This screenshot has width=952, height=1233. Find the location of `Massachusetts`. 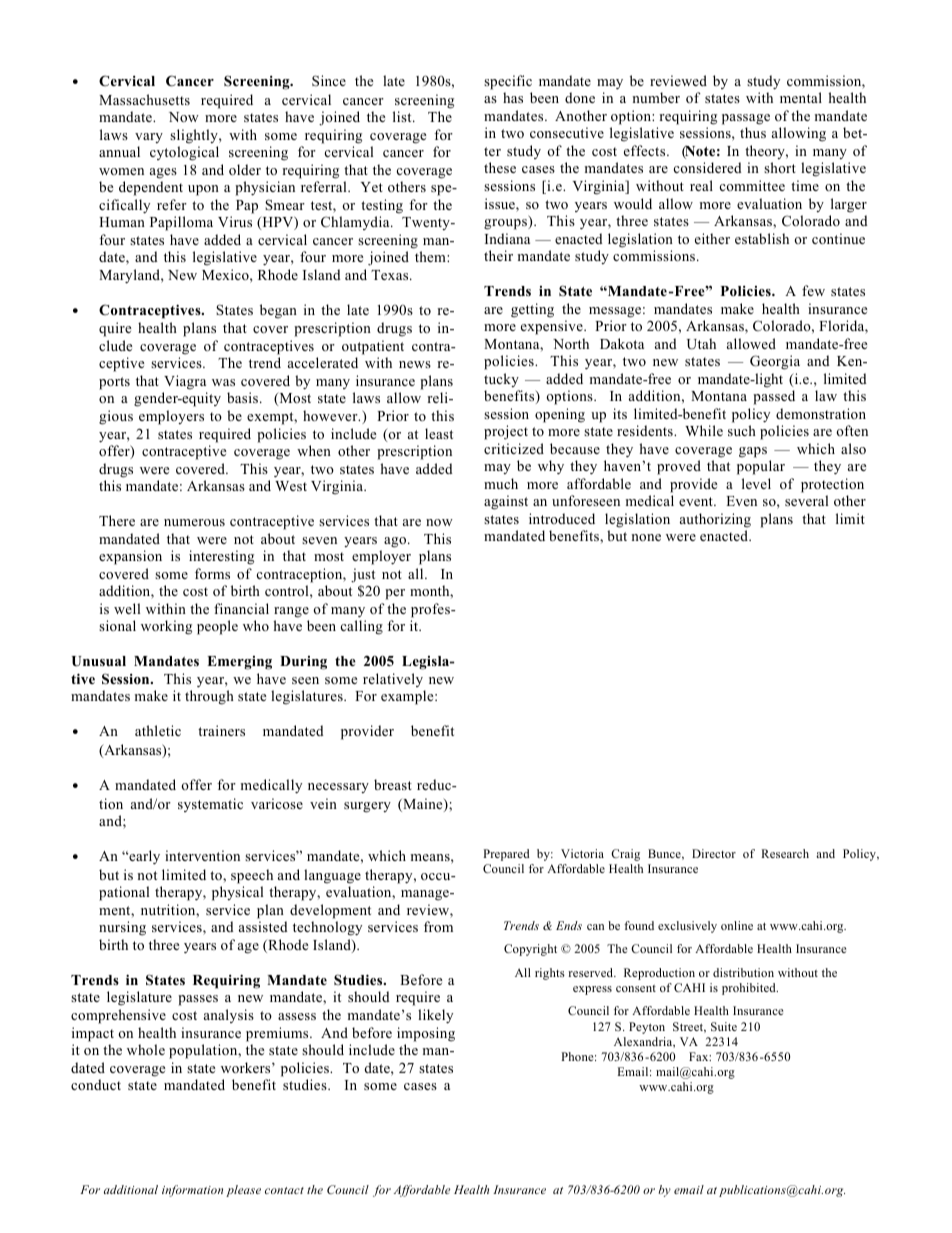

Massachusetts is located at coordinates (144, 99).
